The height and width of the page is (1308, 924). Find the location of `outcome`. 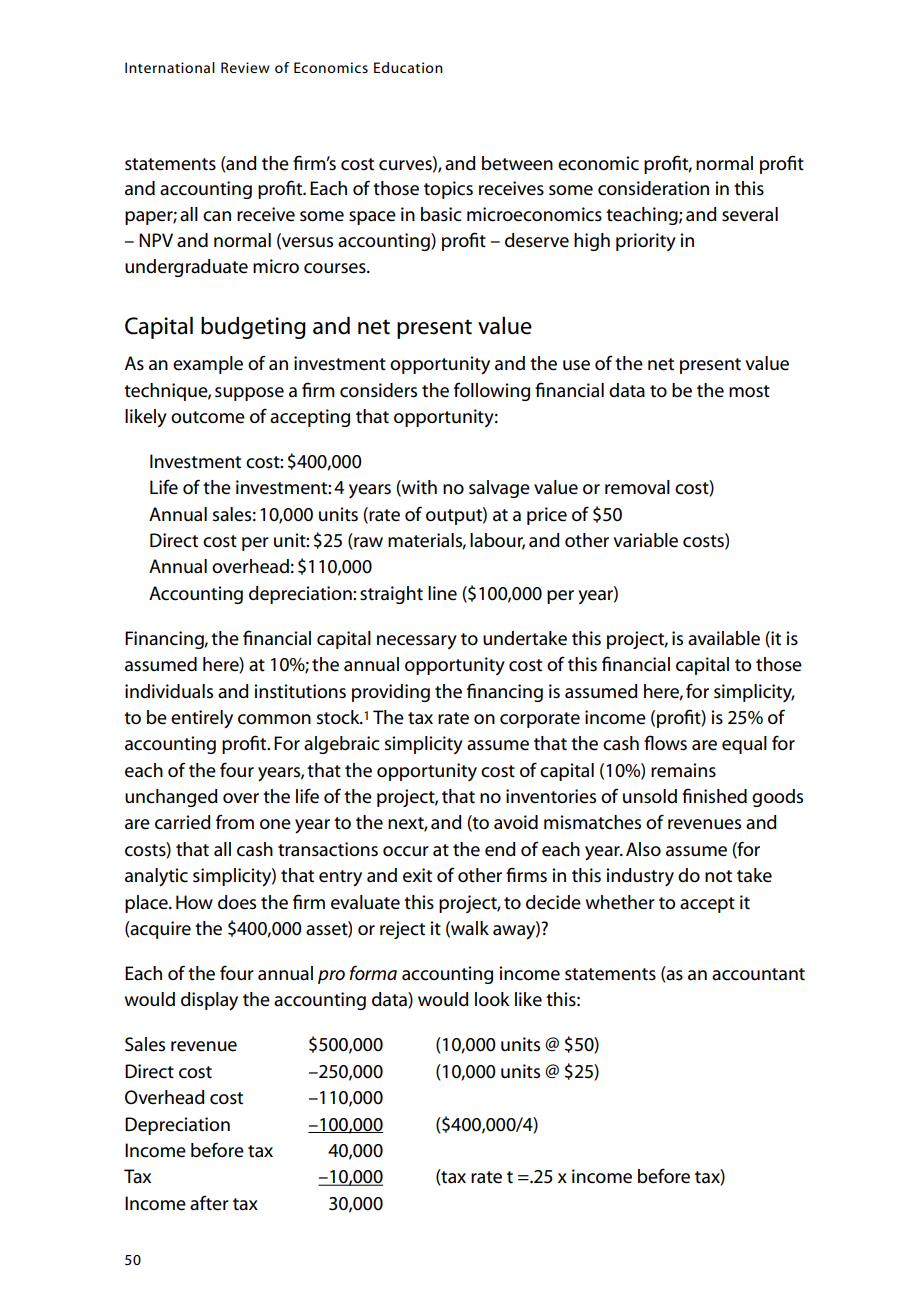

outcome is located at coordinates (208, 417).
